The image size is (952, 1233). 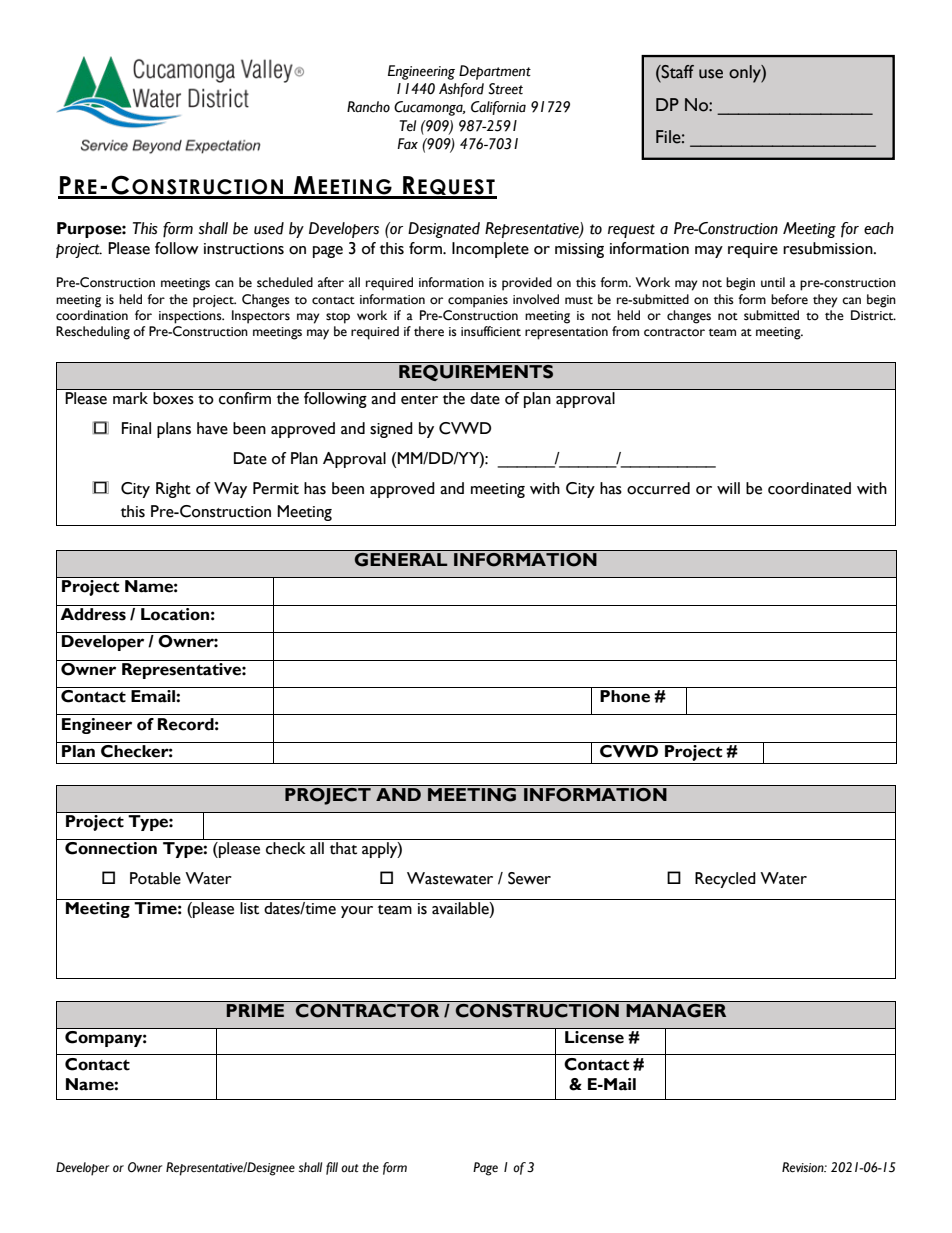 What do you see at coordinates (625, 696) in the screenshot?
I see `Phone` at bounding box center [625, 696].
